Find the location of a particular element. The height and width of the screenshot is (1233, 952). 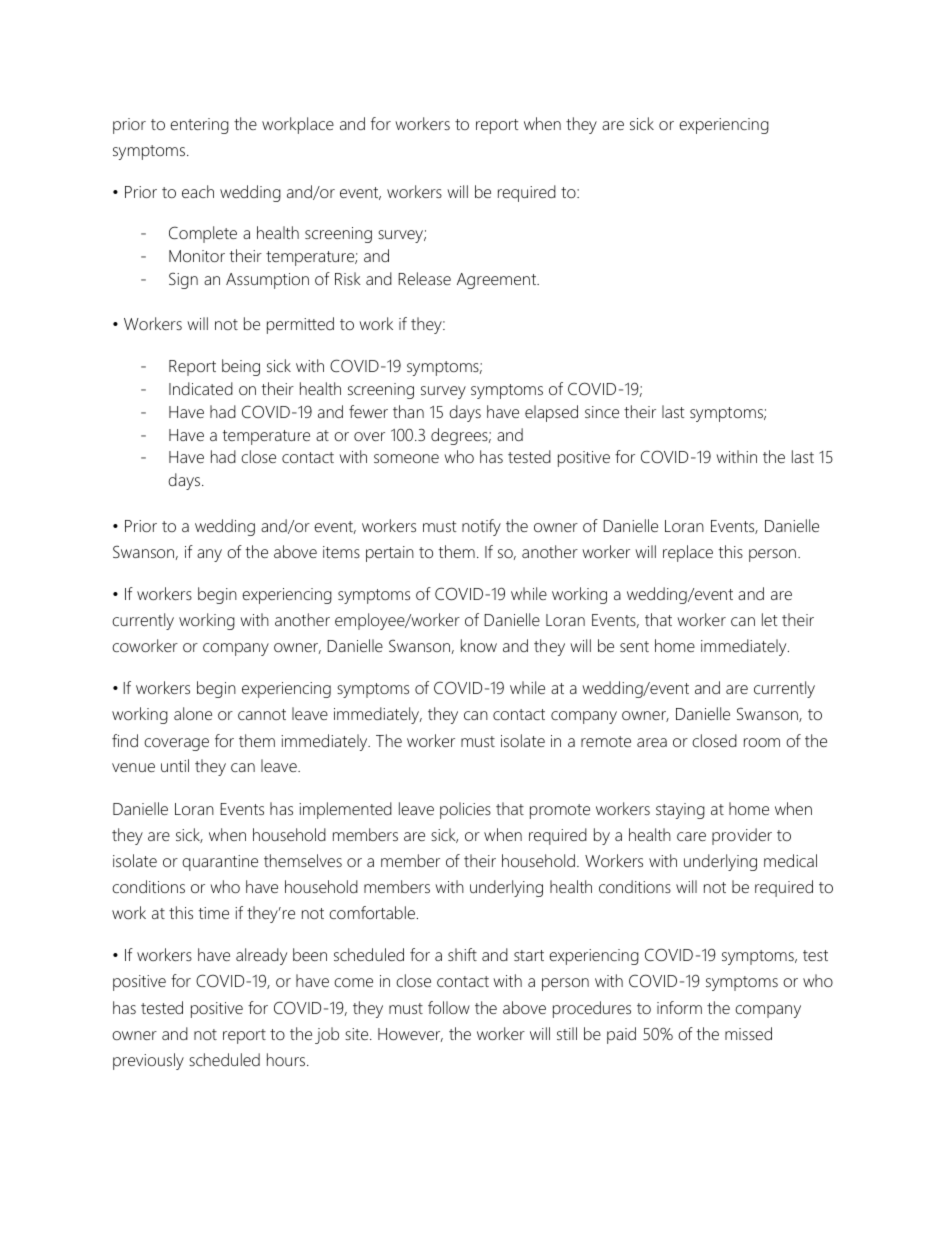

Release is located at coordinates (424, 278).
